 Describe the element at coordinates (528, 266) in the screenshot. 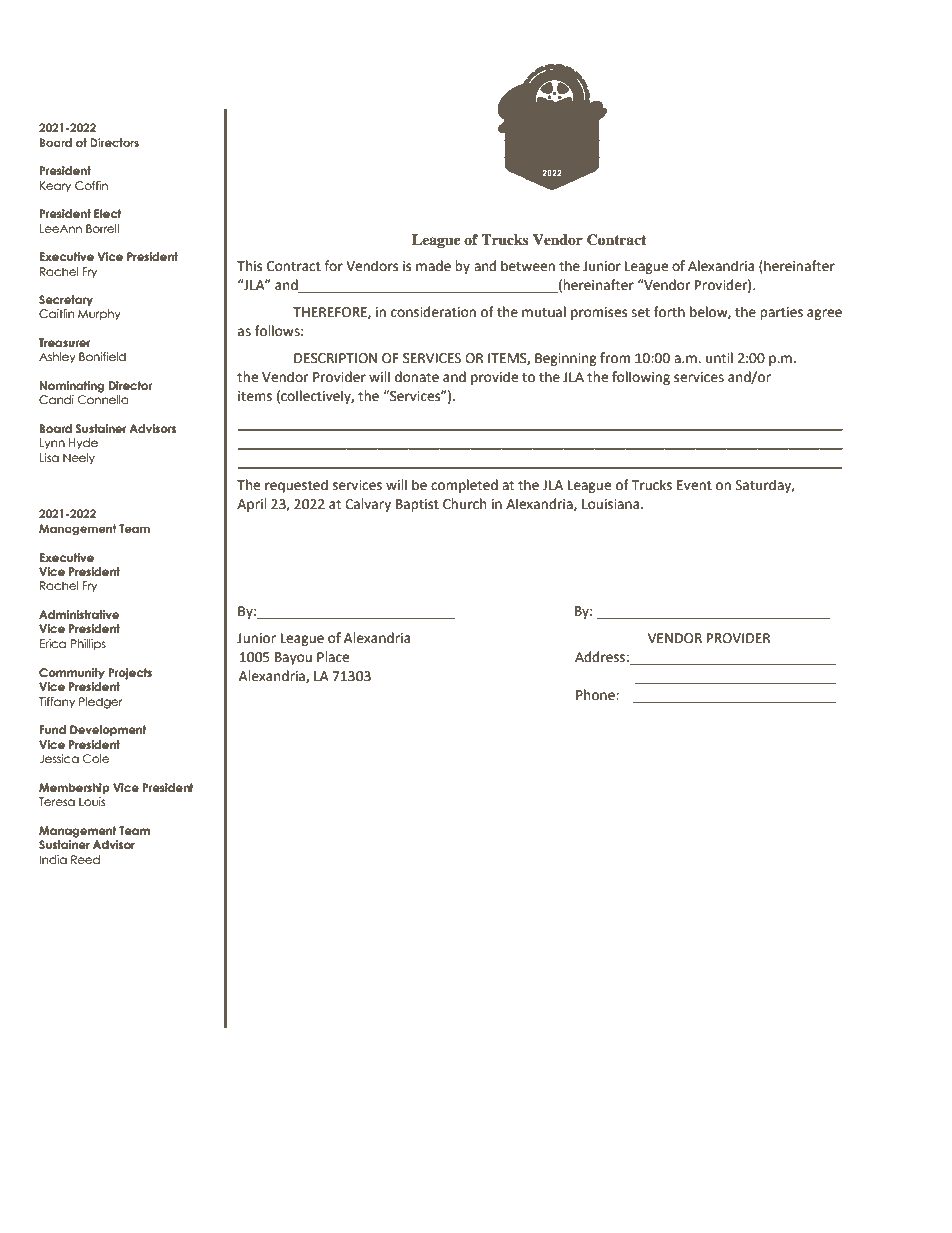

I see `between` at that location.
